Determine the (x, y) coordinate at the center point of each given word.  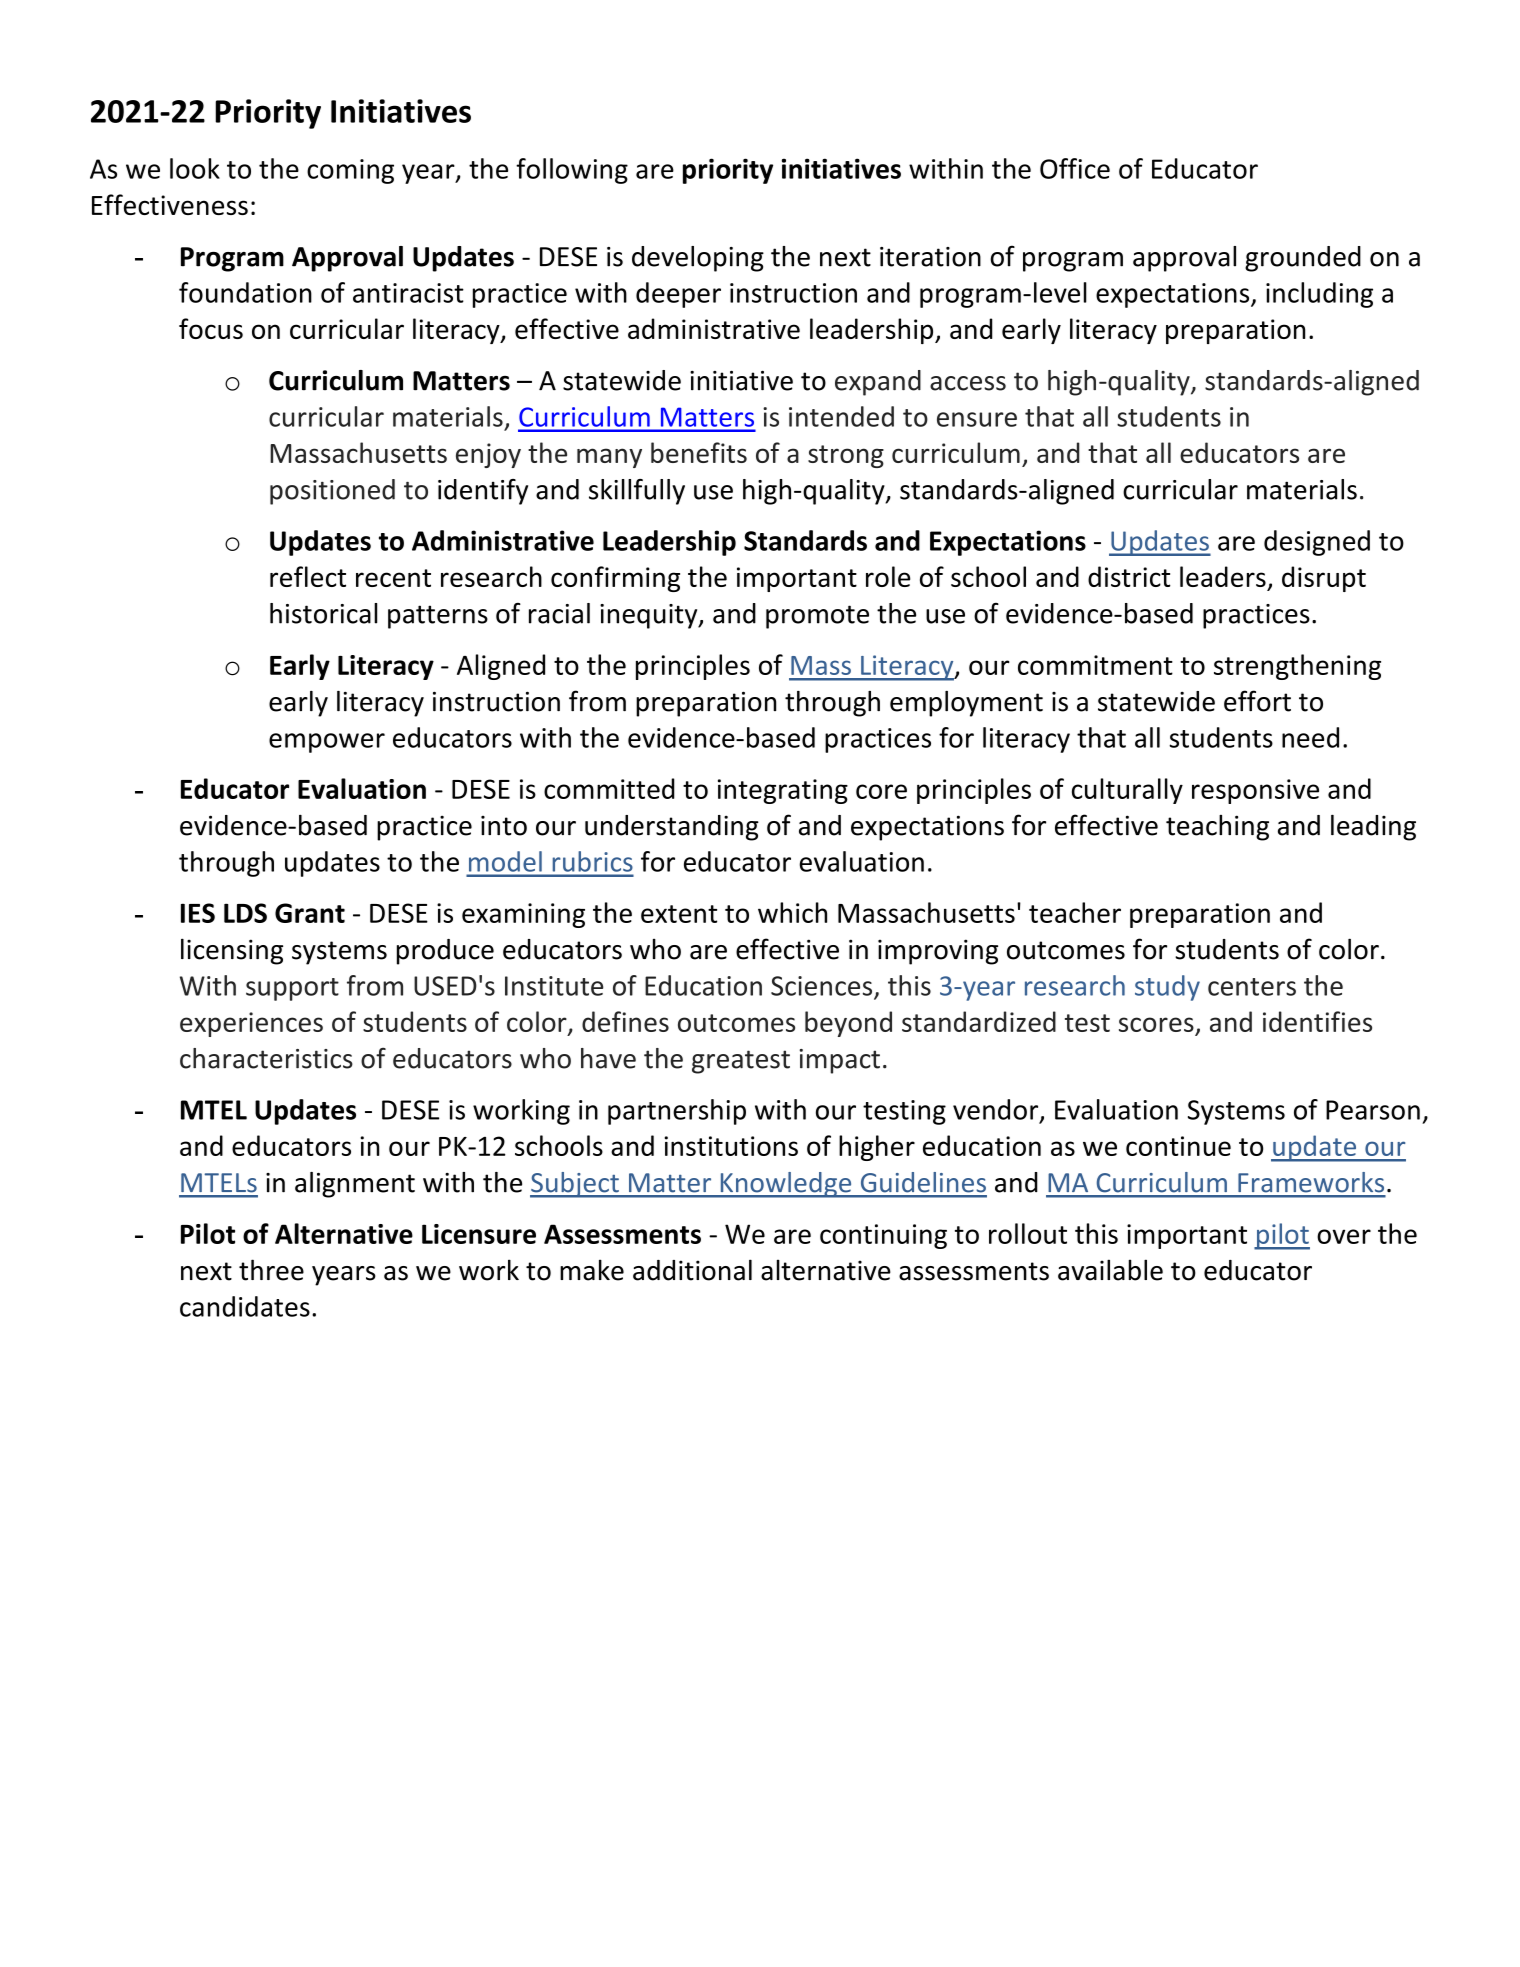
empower (327, 743)
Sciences (823, 987)
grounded (1303, 259)
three (271, 1270)
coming (350, 171)
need (1310, 737)
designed (1317, 543)
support (292, 989)
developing (698, 259)
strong (846, 456)
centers (1252, 987)
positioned (332, 492)
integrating (783, 791)
